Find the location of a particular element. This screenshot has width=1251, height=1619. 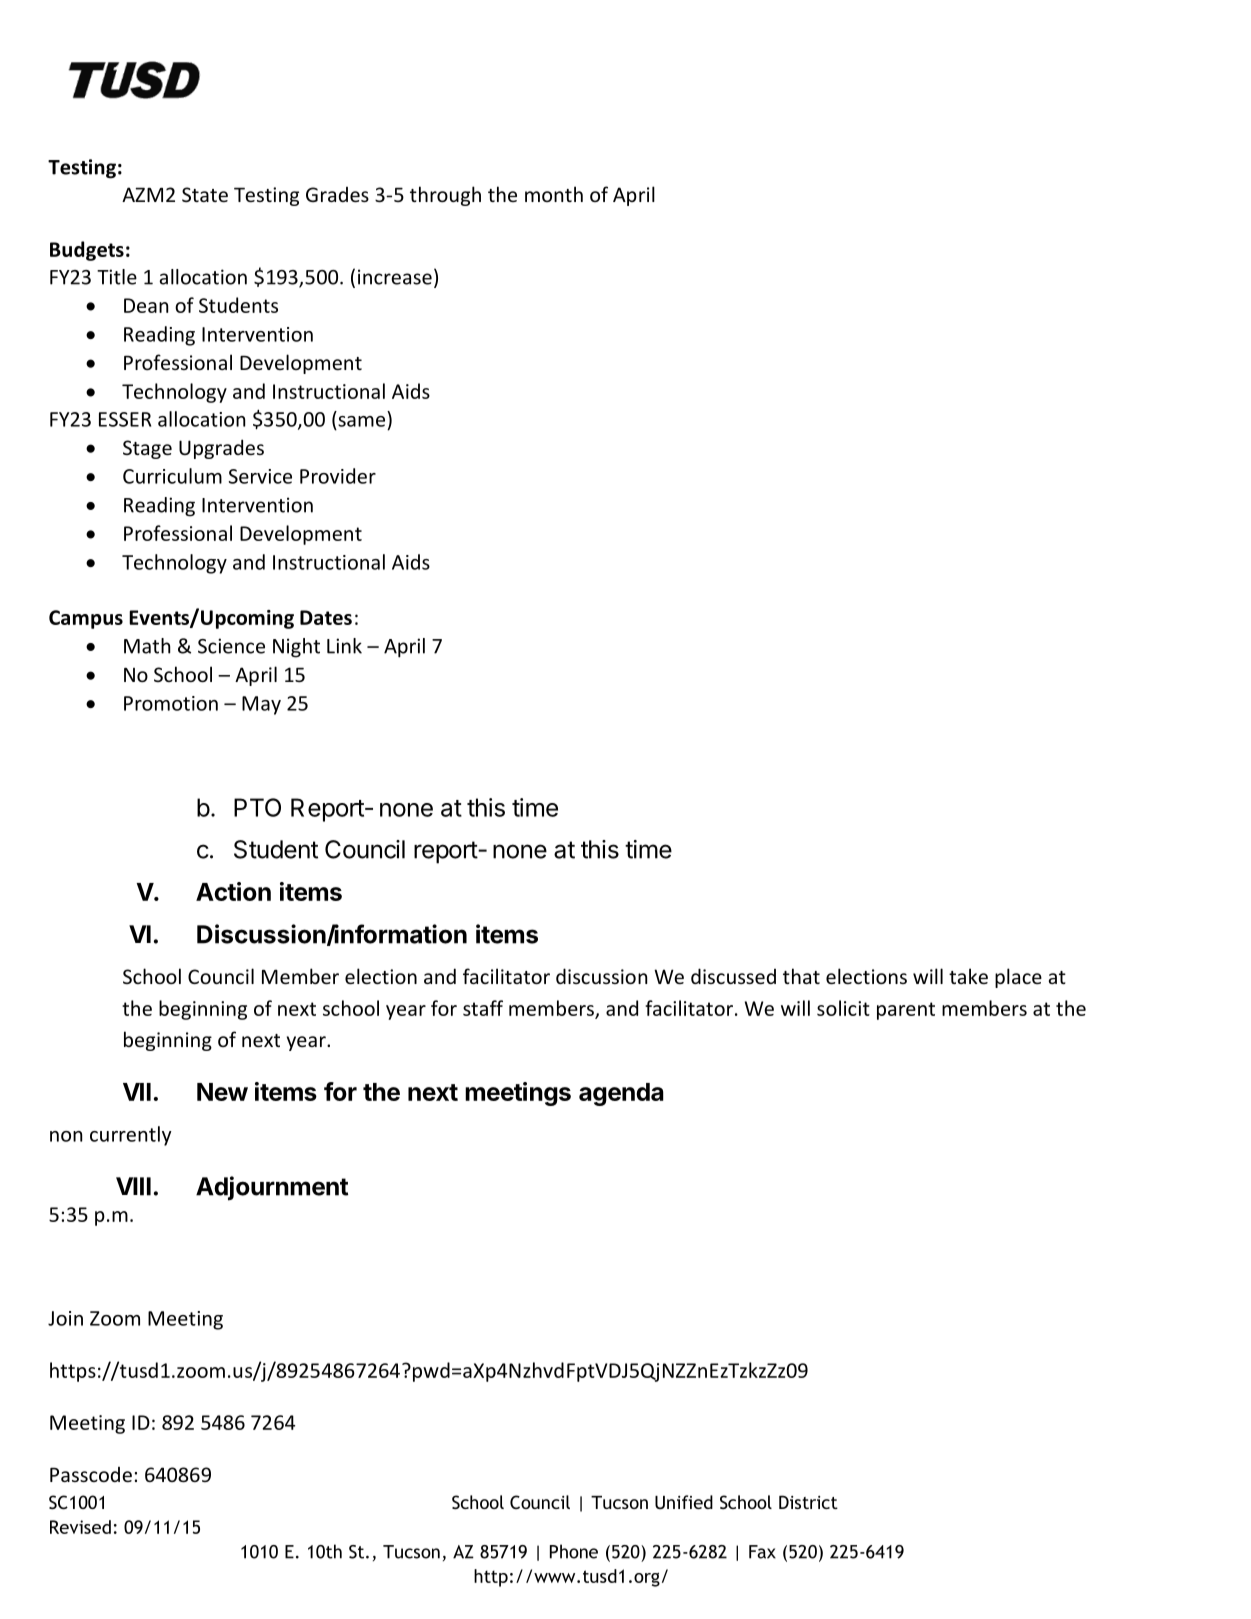

month is located at coordinates (554, 194).
